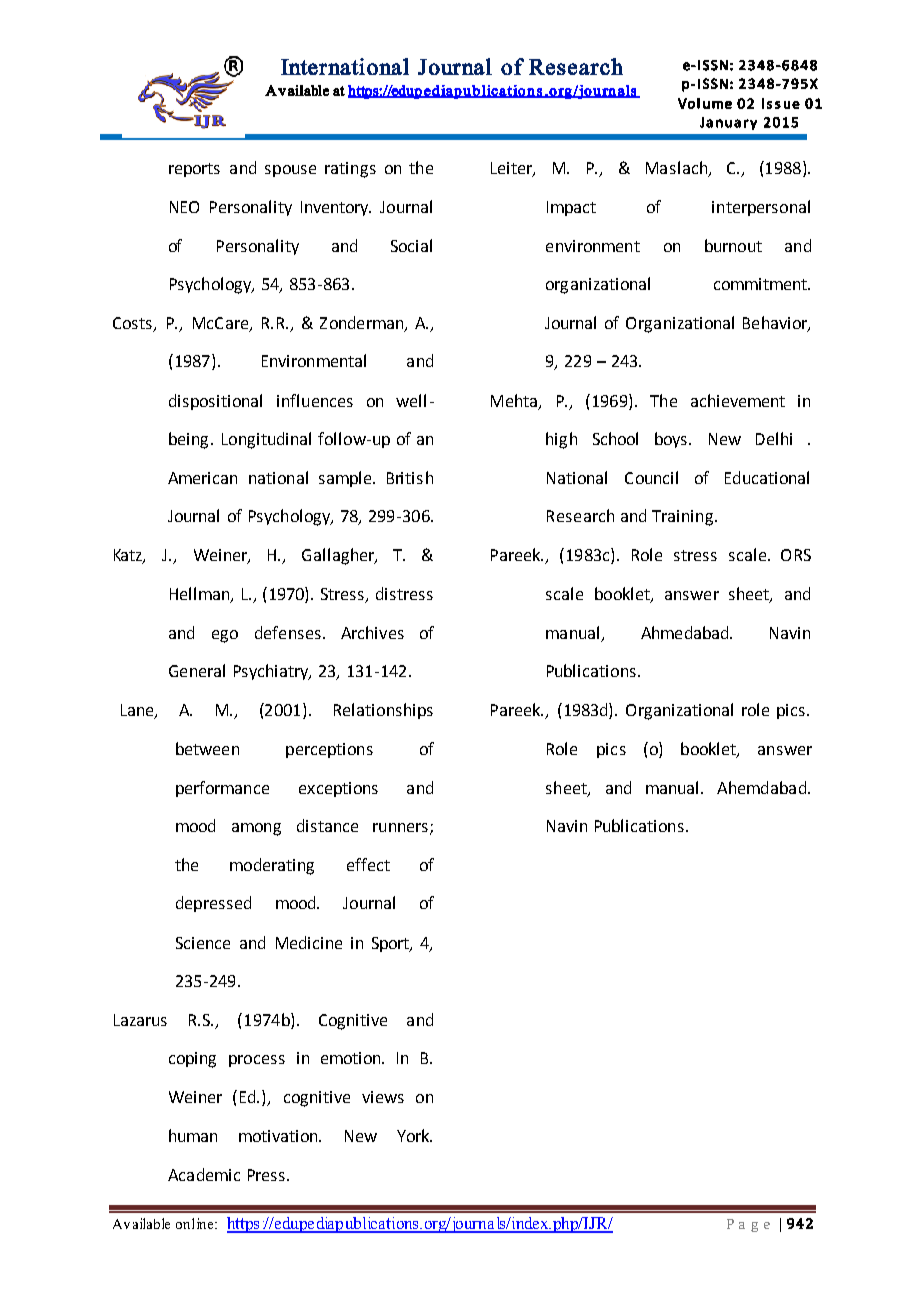 Image resolution: width=924 pixels, height=1308 pixels. What do you see at coordinates (197, 670) in the screenshot?
I see `General` at bounding box center [197, 670].
